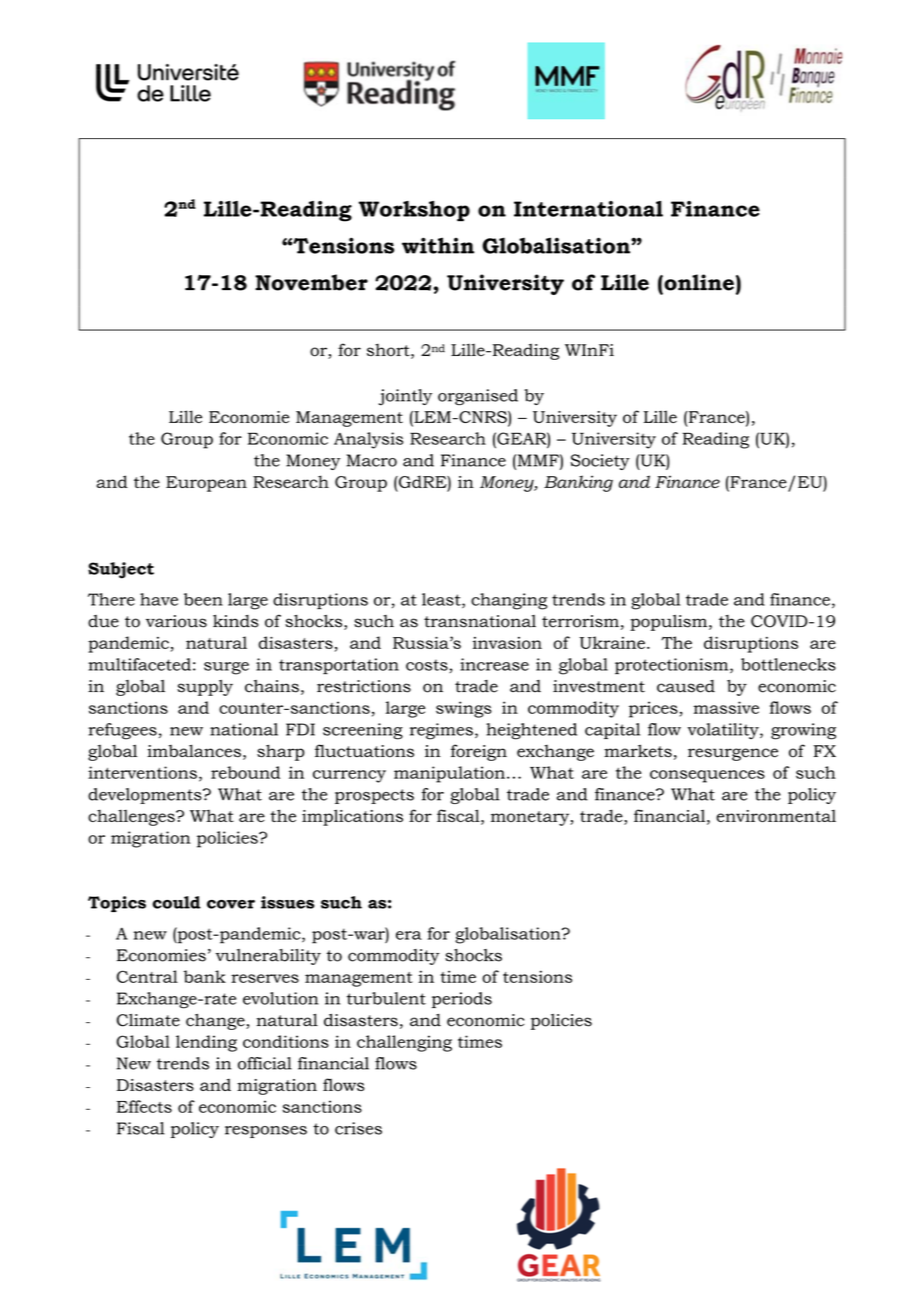 The width and height of the page is (924, 1308). What do you see at coordinates (462, 1000) in the page?
I see `periods` at bounding box center [462, 1000].
